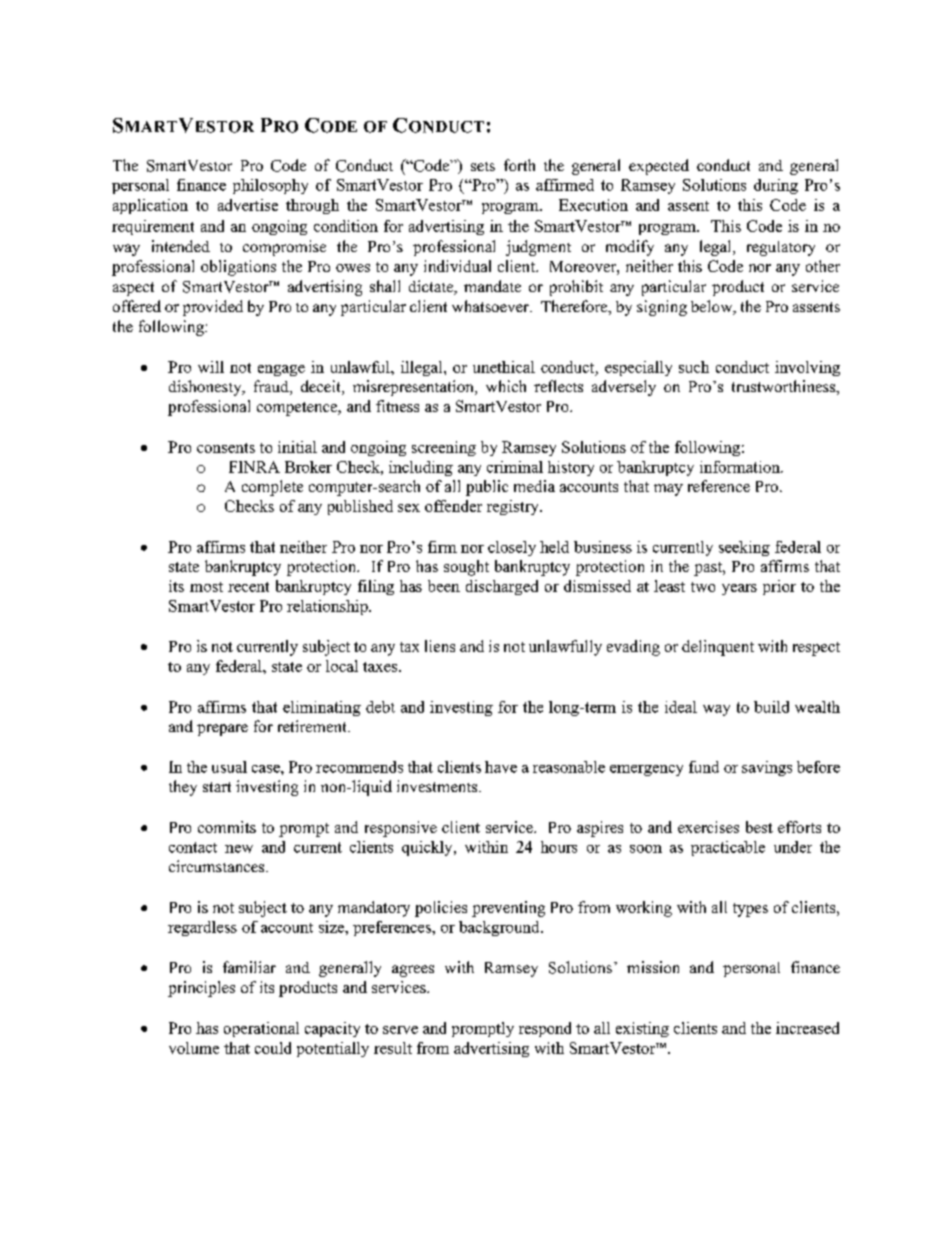 Image resolution: width=952 pixels, height=1233 pixels. What do you see at coordinates (248, 205) in the screenshot?
I see `advertise` at bounding box center [248, 205].
